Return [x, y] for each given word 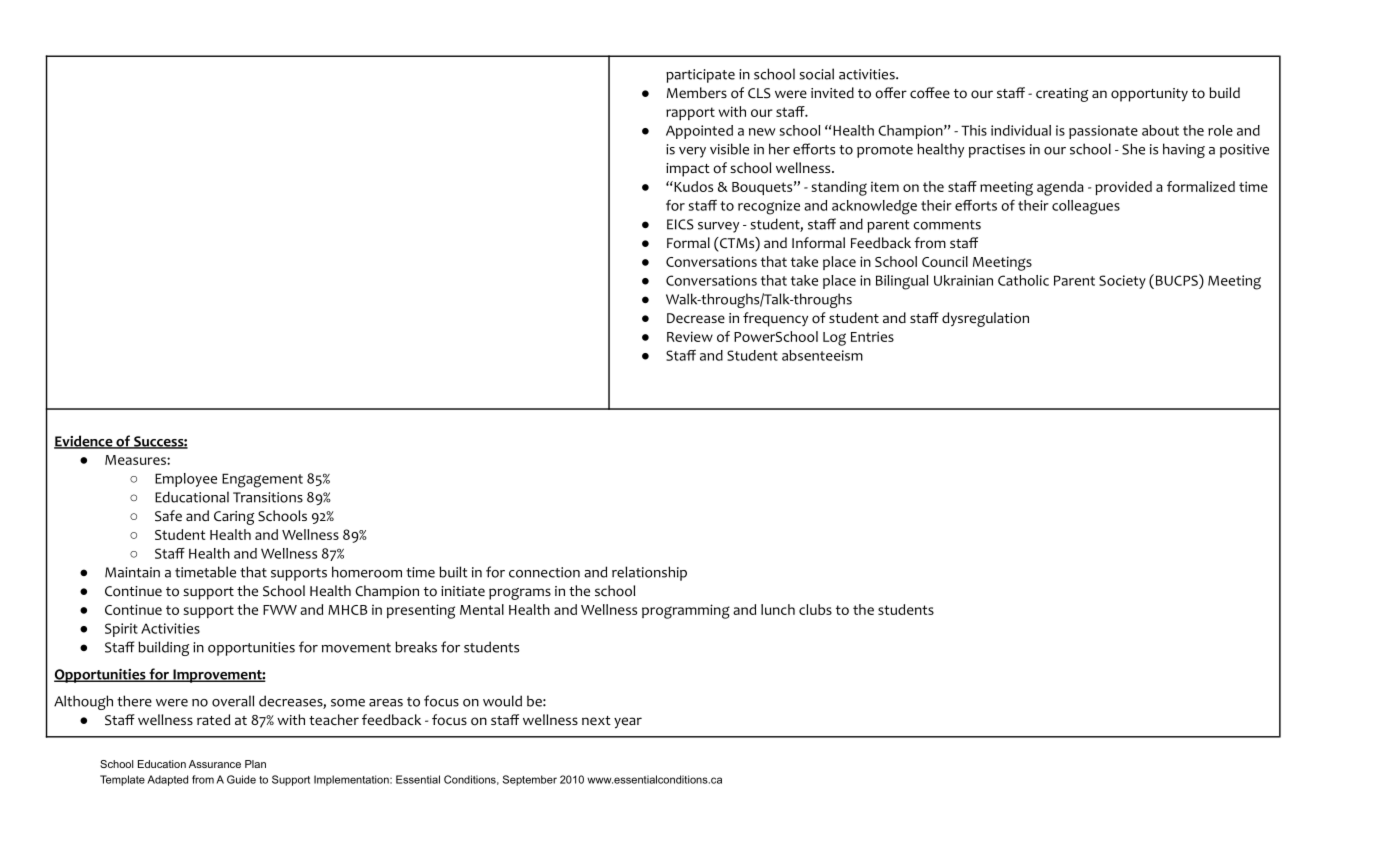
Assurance [215, 764]
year [628, 723]
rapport [690, 113]
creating [1062, 95]
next [596, 720]
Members [697, 92]
